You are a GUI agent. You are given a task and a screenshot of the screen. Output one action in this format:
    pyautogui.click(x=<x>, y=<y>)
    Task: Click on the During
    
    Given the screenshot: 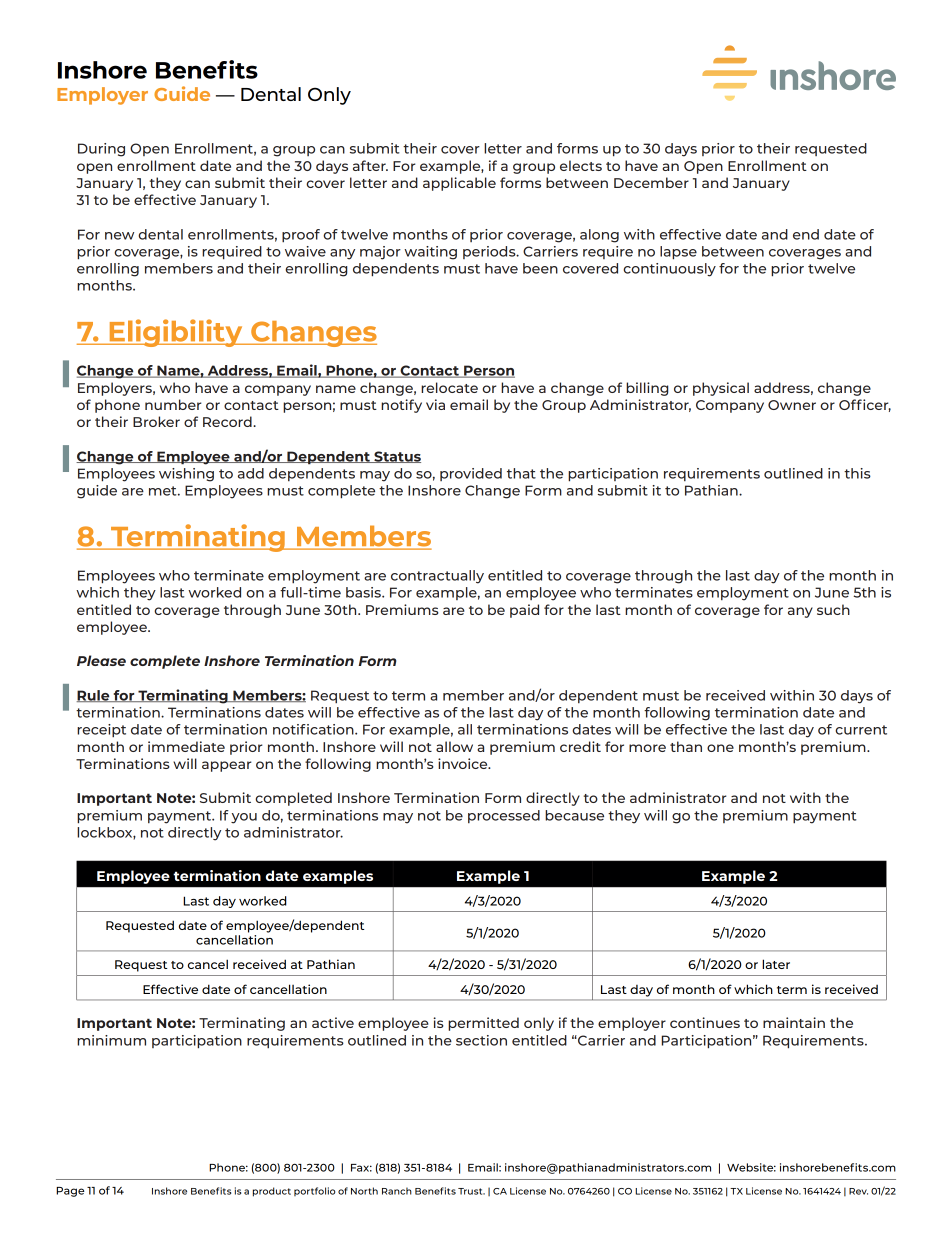 What is the action you would take?
    pyautogui.click(x=101, y=150)
